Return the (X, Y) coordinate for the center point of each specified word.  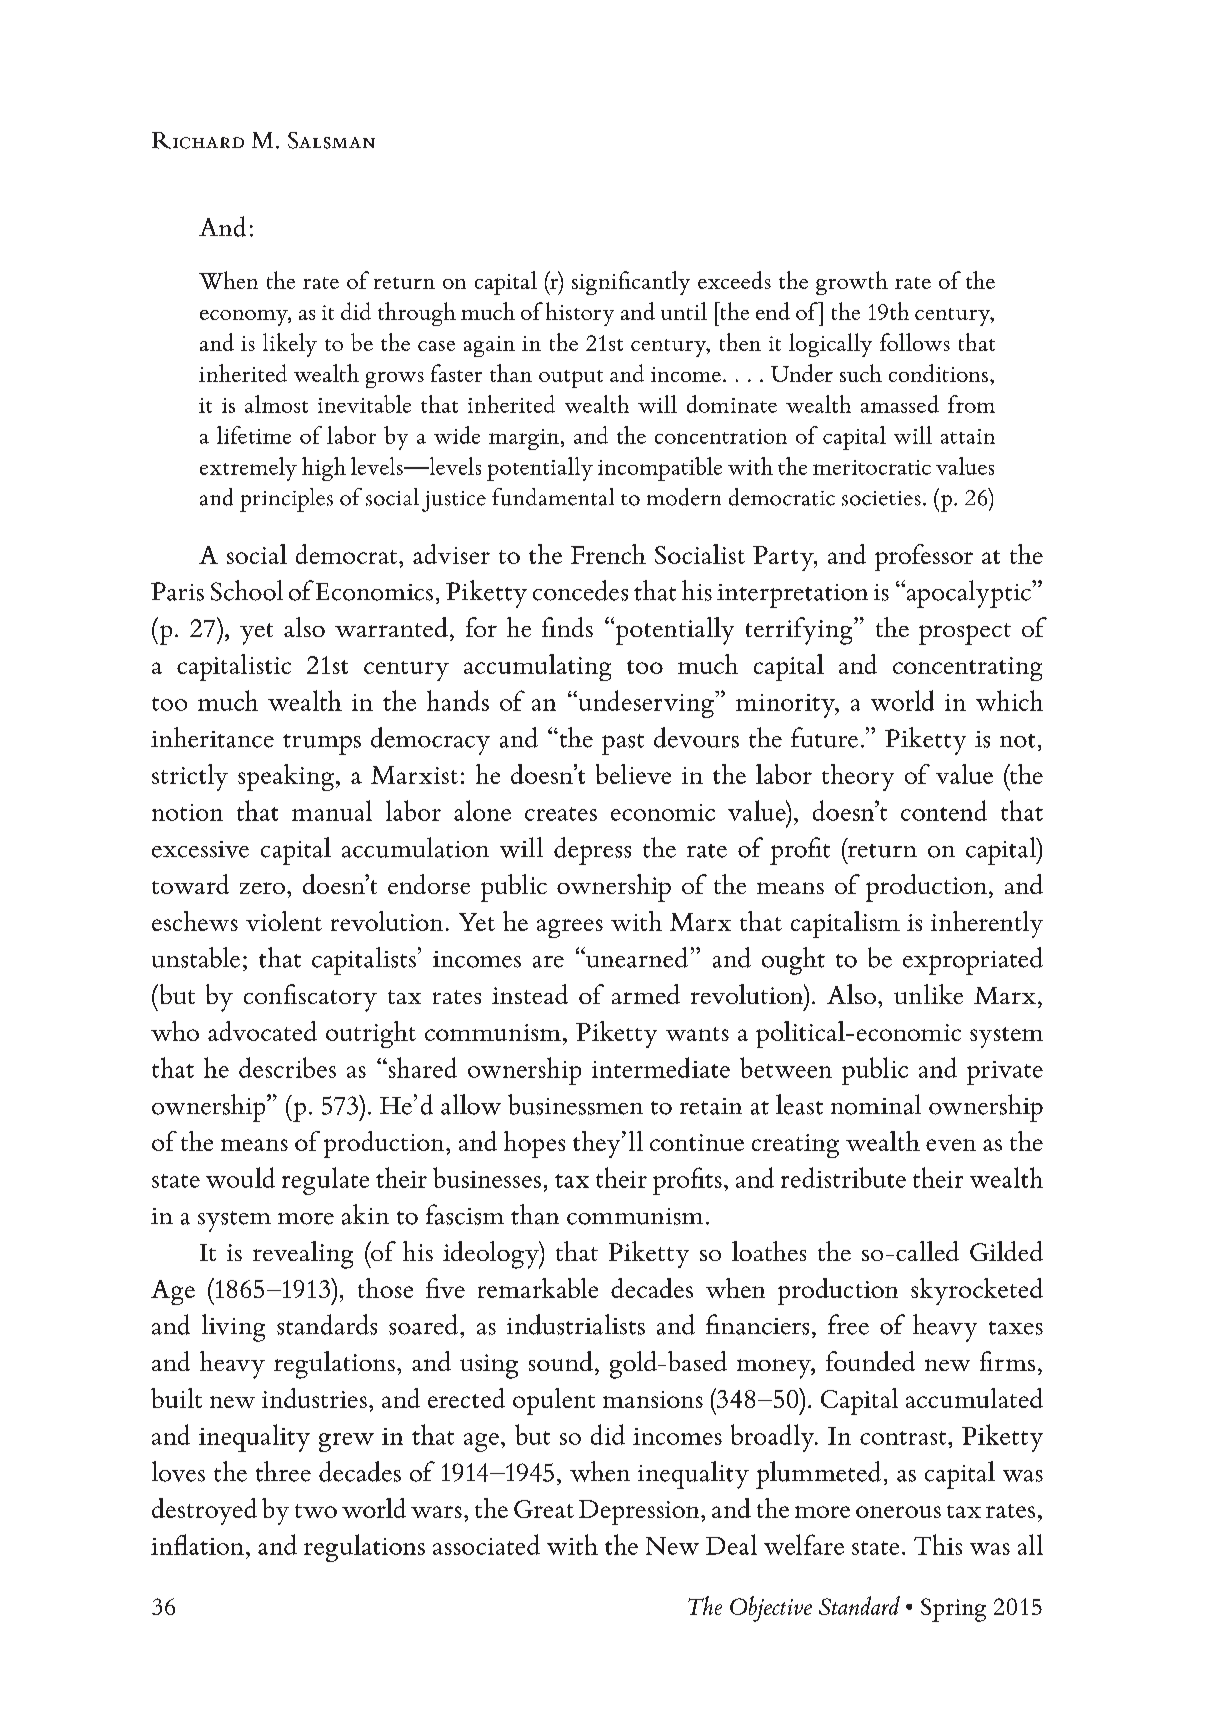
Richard (198, 140)
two (316, 1511)
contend (944, 810)
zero (264, 888)
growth (852, 283)
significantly (631, 283)
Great (544, 1509)
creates (561, 814)
